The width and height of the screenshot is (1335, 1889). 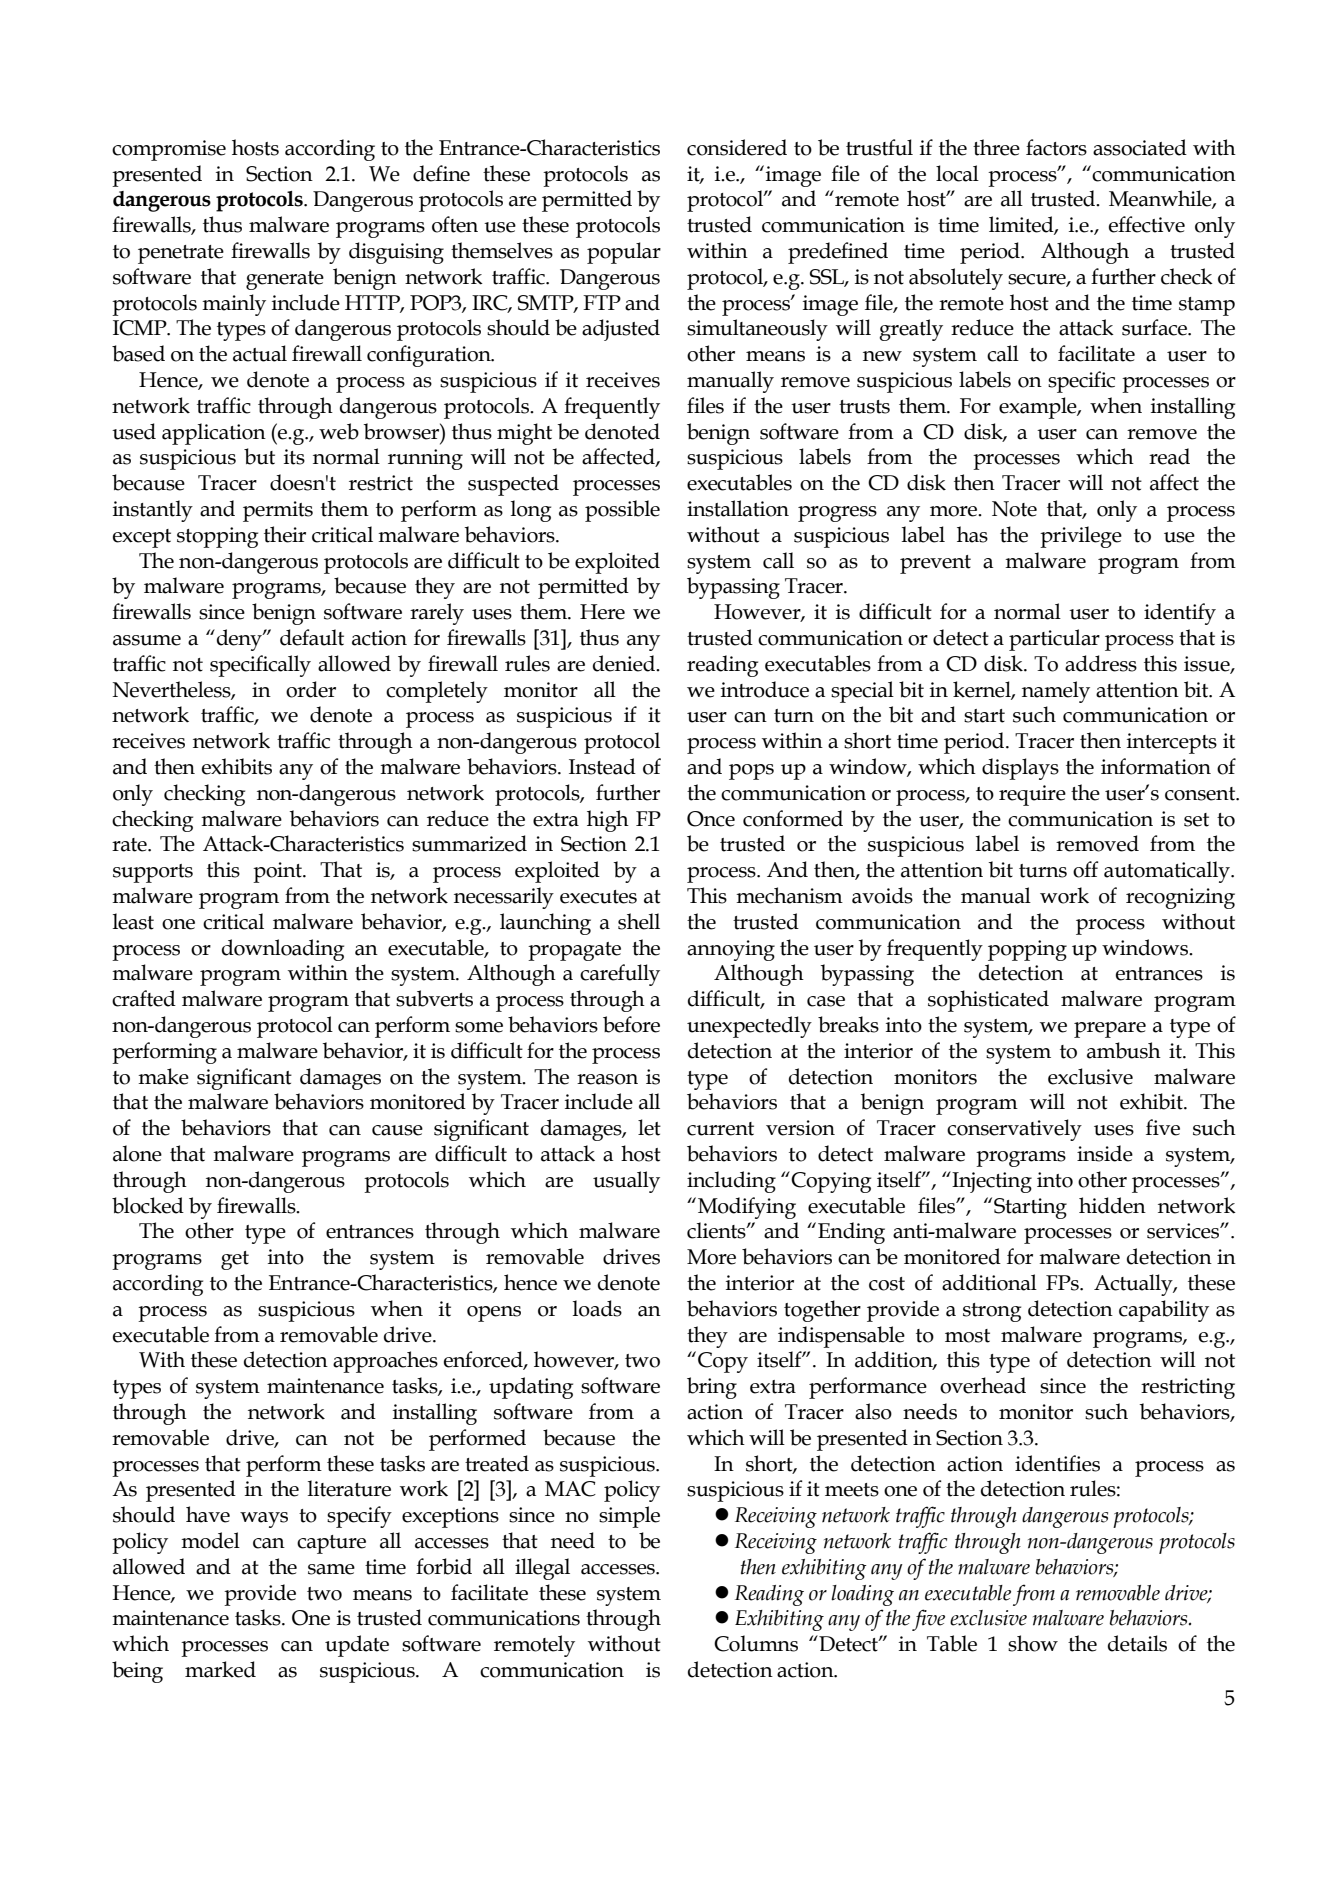 What do you see at coordinates (169, 150) in the screenshot?
I see `compromise` at bounding box center [169, 150].
